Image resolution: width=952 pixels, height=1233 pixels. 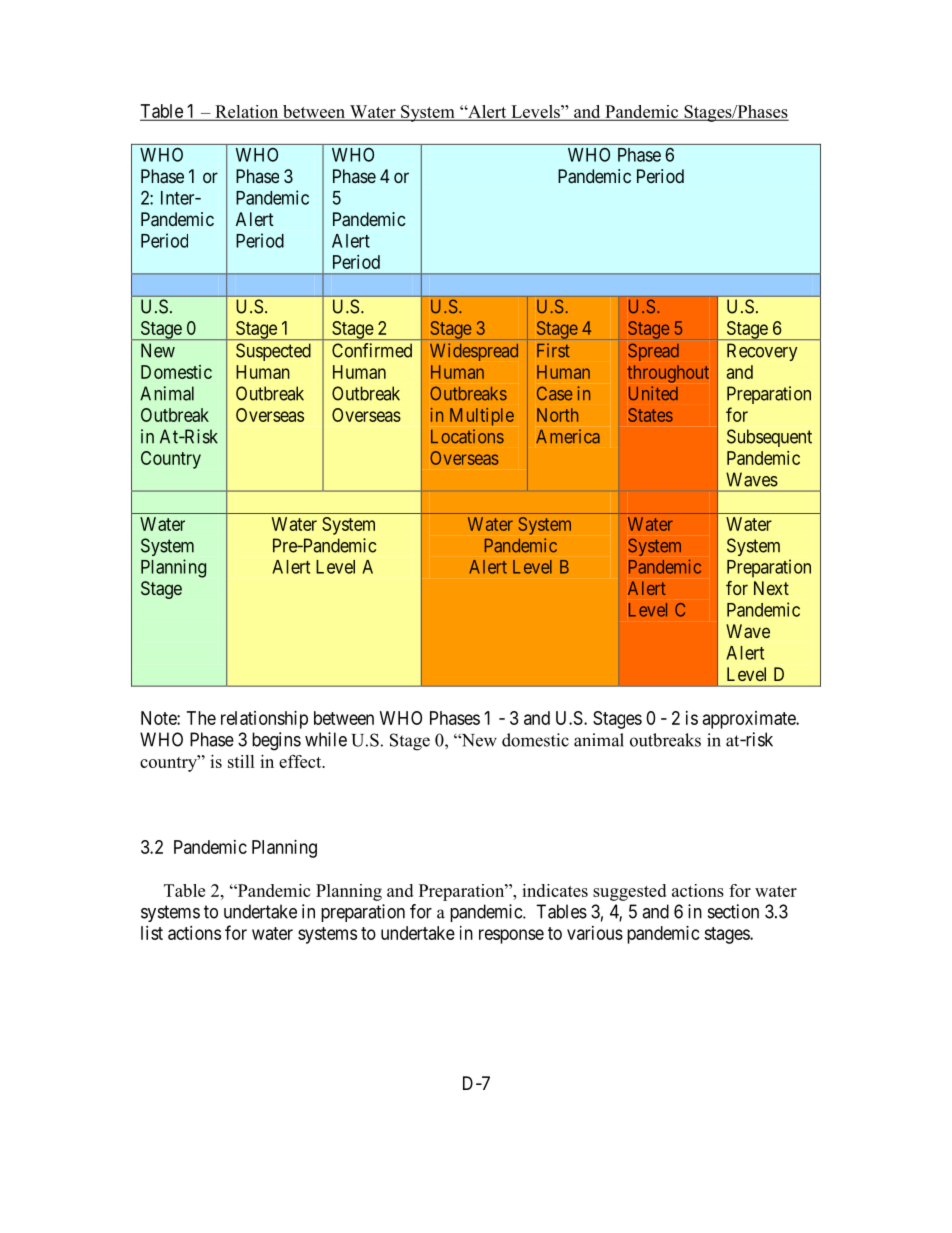 What do you see at coordinates (511, 936) in the screenshot?
I see `response` at bounding box center [511, 936].
